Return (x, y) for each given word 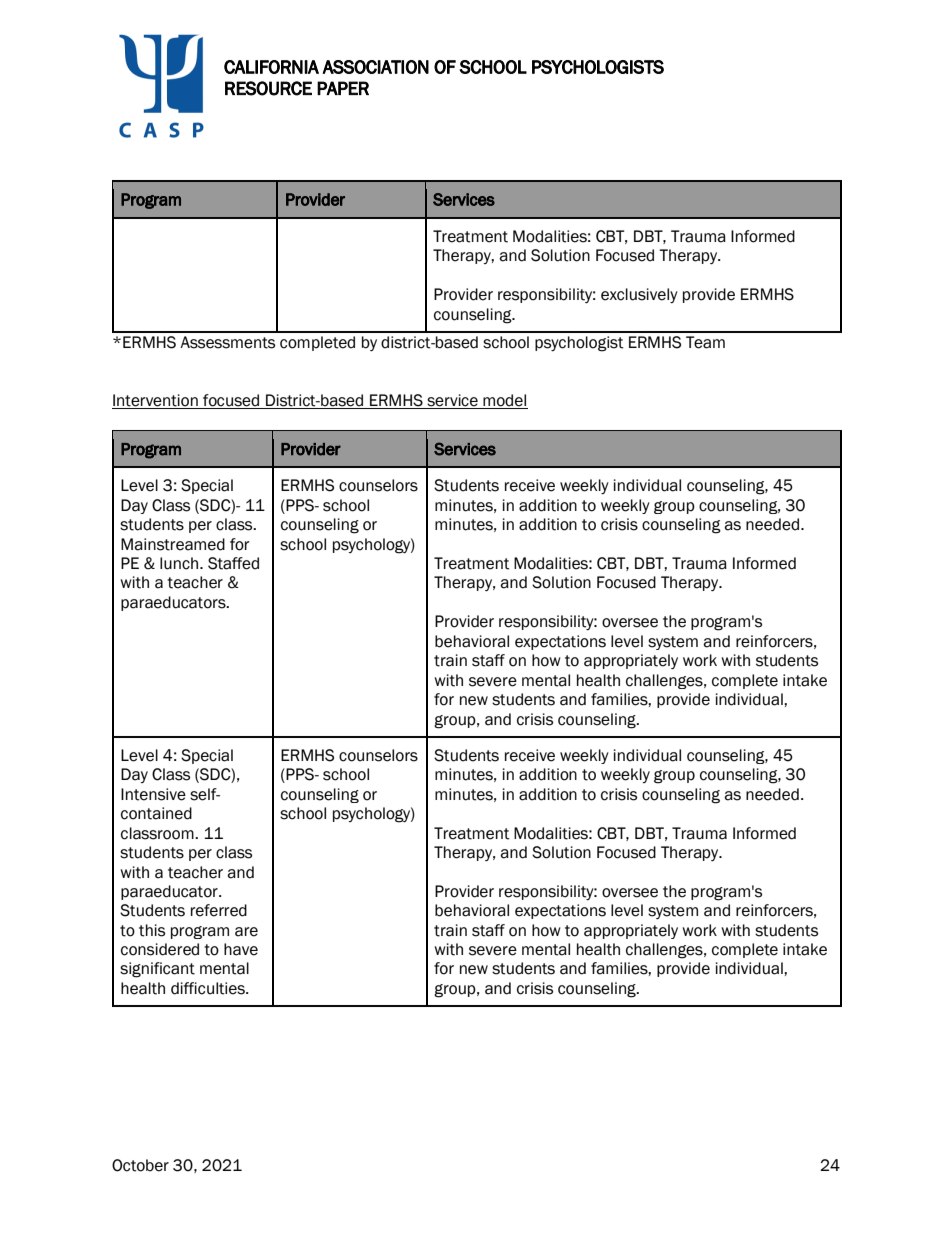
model (504, 401)
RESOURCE (268, 88)
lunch (180, 563)
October (140, 1165)
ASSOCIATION (375, 67)
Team (705, 342)
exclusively (639, 295)
